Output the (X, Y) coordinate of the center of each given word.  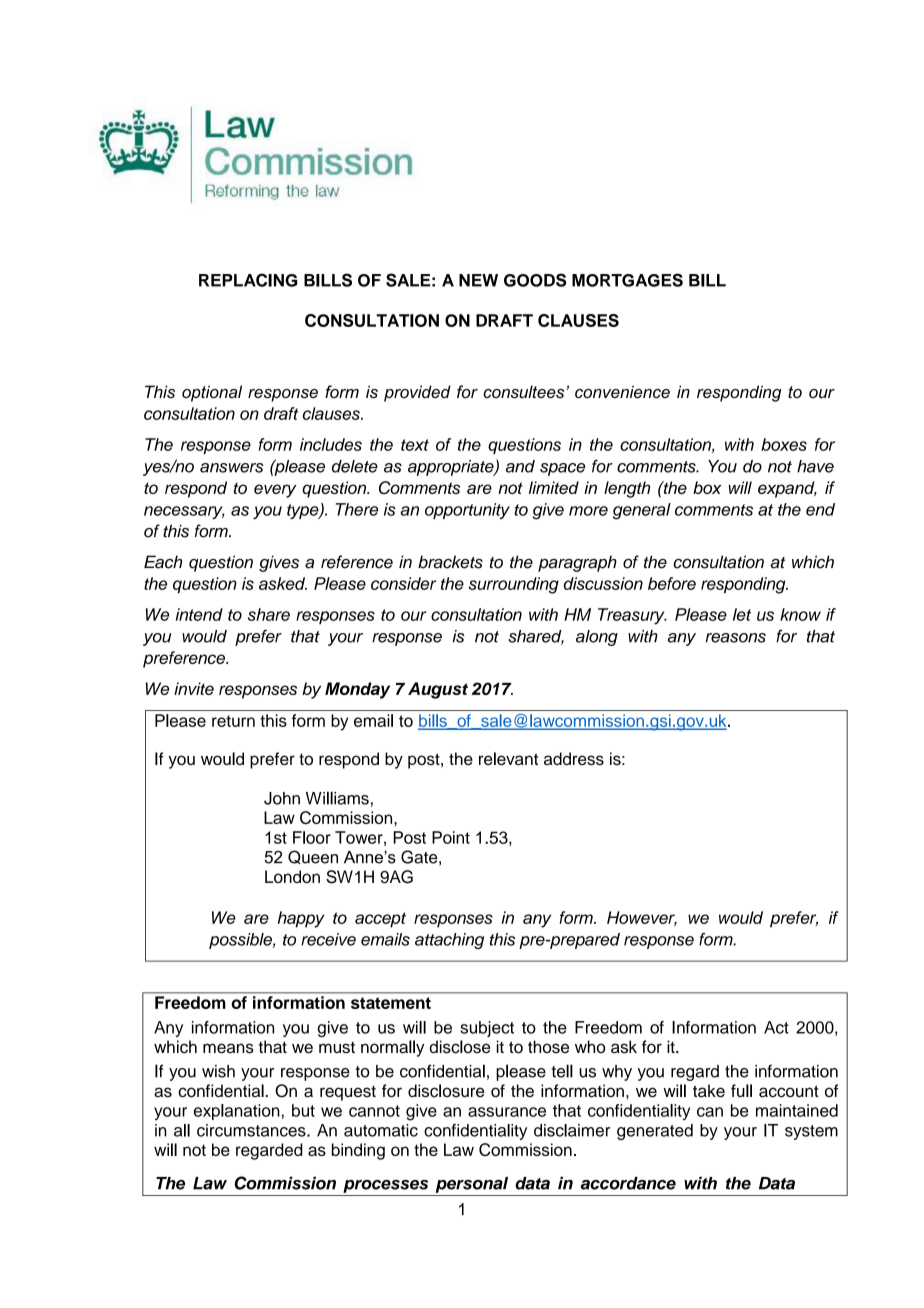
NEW (478, 280)
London (292, 876)
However (642, 918)
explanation (237, 1112)
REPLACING (248, 280)
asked (283, 583)
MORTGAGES (627, 280)
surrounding (514, 585)
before (672, 583)
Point (451, 837)
